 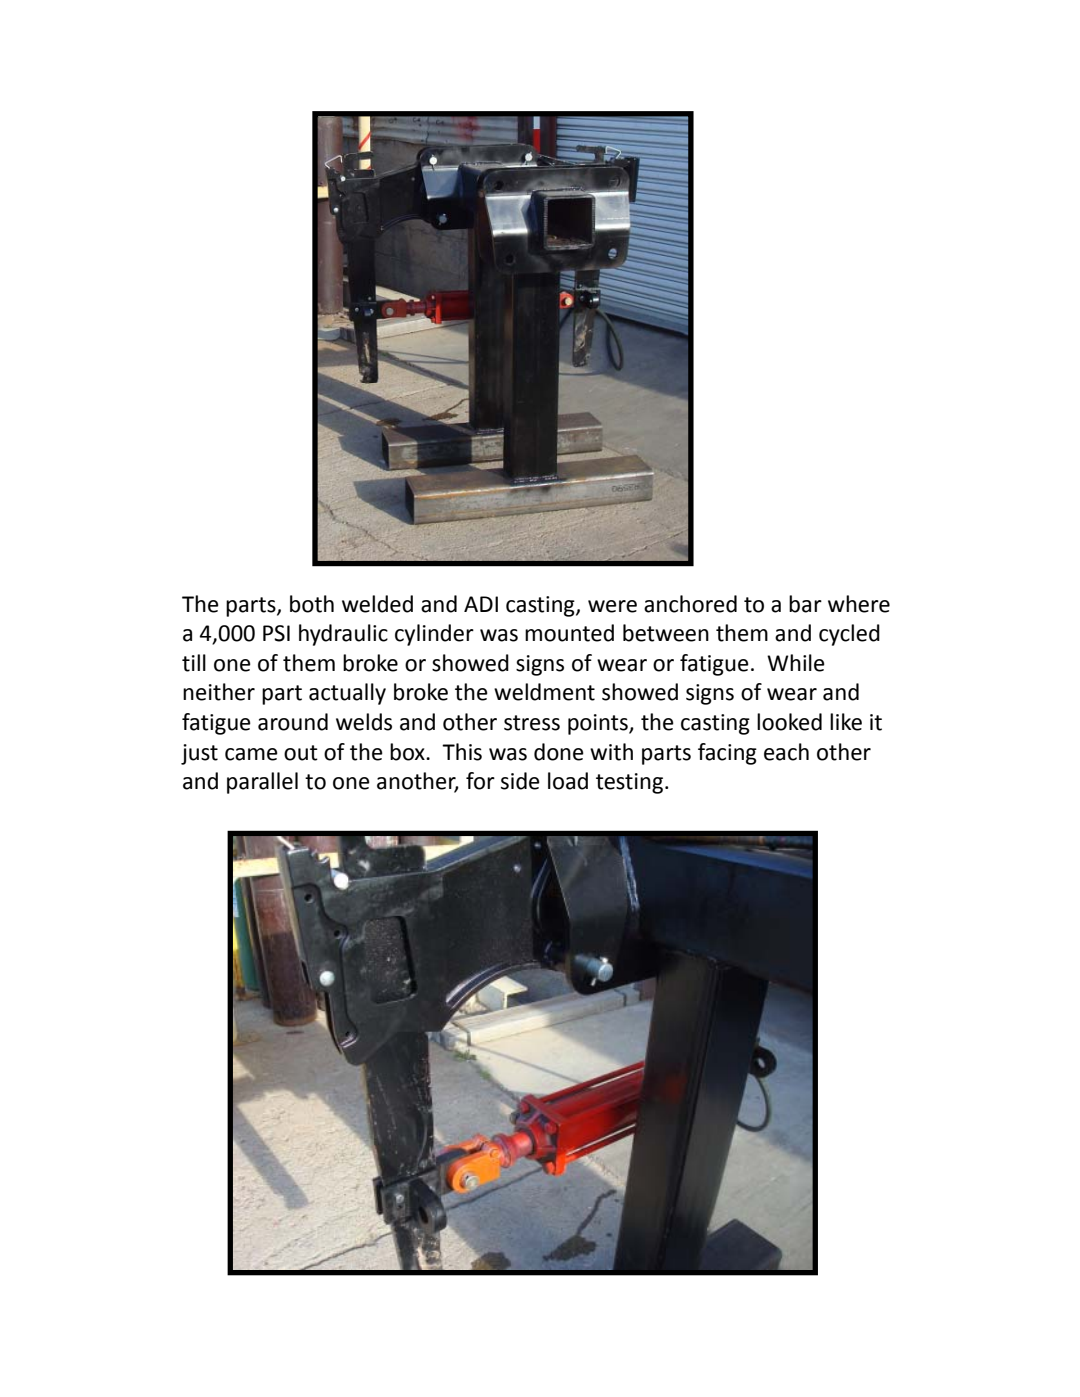 I want to click on parallel, so click(x=262, y=783).
